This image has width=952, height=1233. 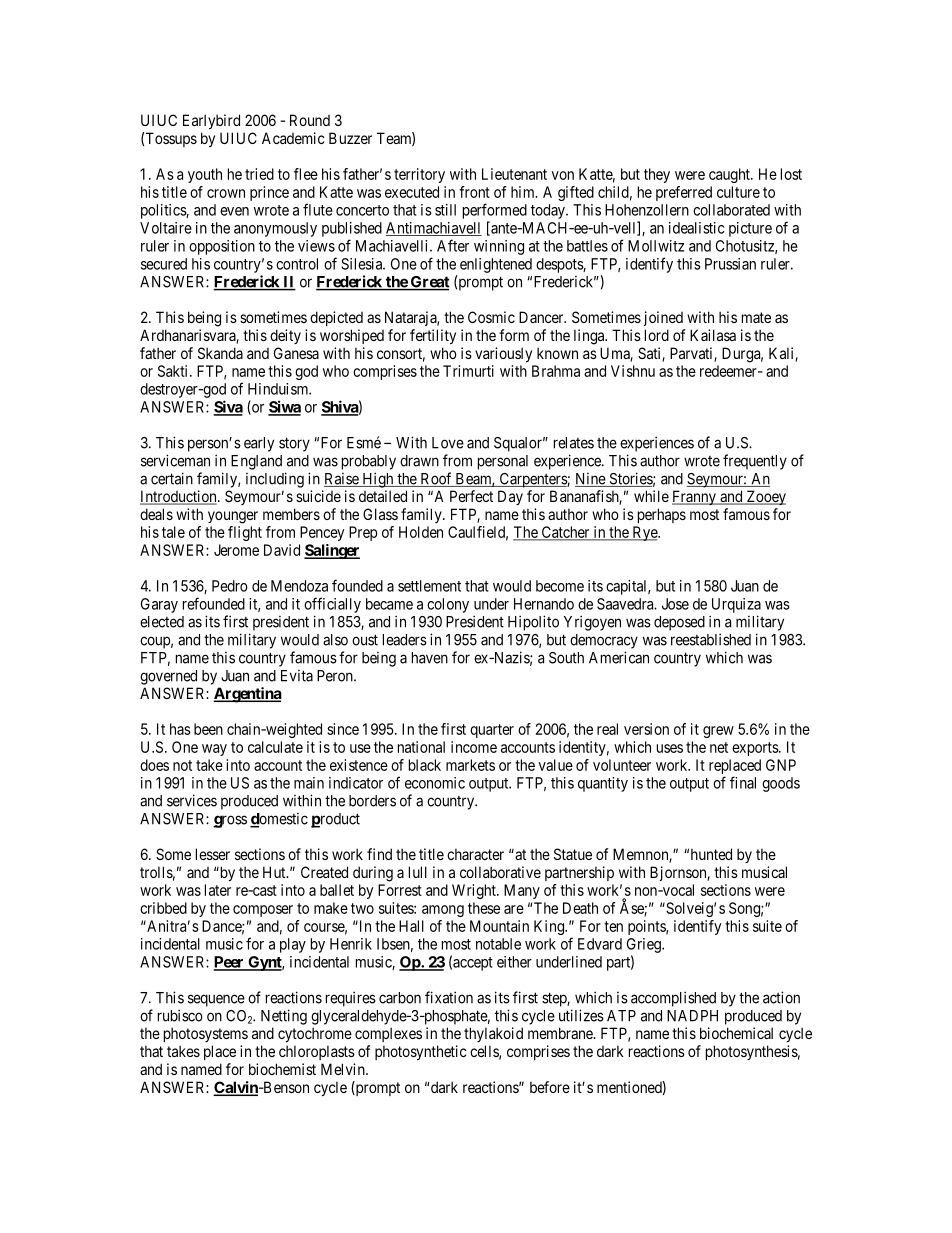 What do you see at coordinates (448, 443) in the image?
I see `Love` at bounding box center [448, 443].
